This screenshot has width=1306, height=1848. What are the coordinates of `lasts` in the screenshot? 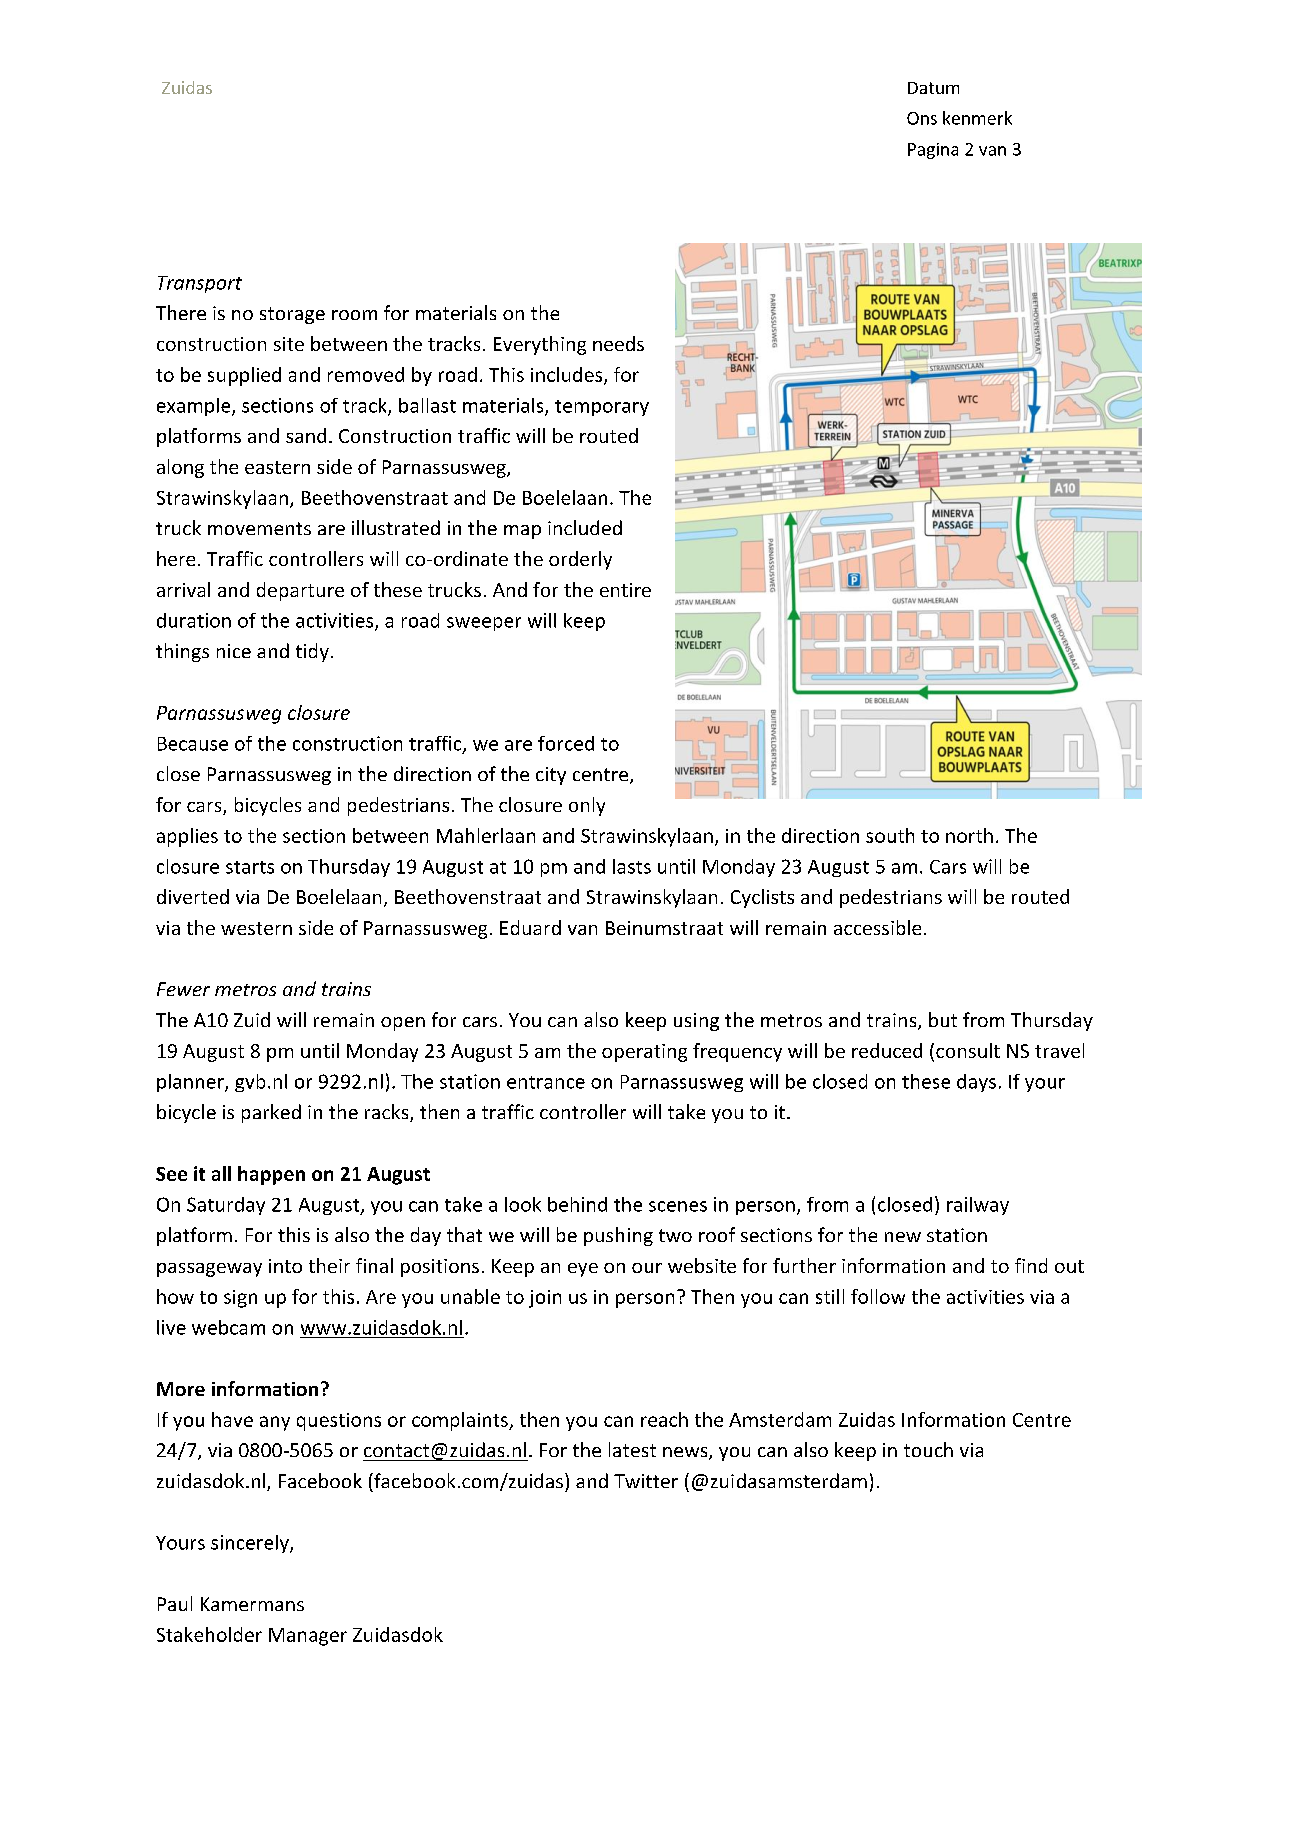 It's located at (632, 866).
